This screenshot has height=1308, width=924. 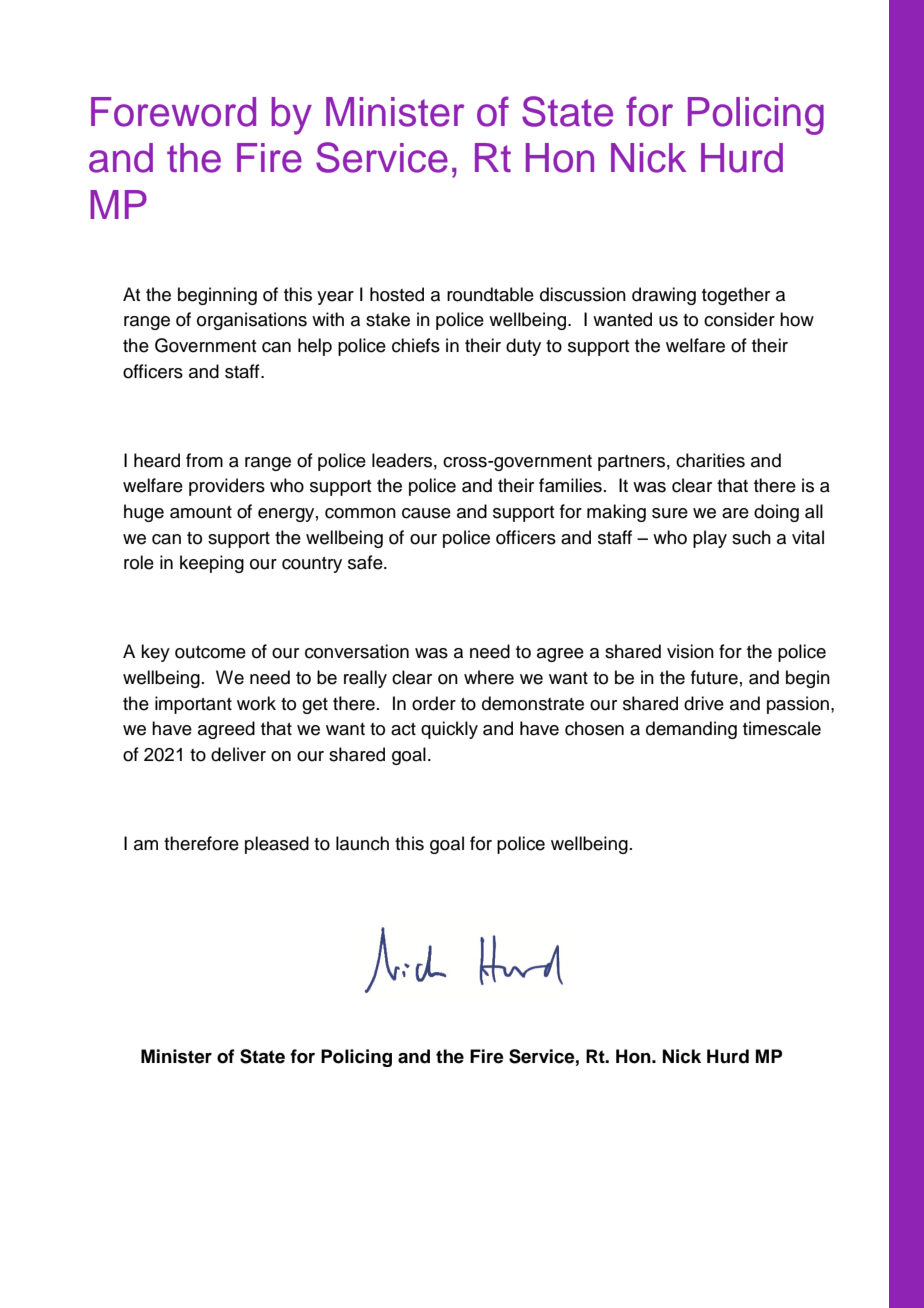 What do you see at coordinates (193, 705) in the screenshot?
I see `important` at bounding box center [193, 705].
